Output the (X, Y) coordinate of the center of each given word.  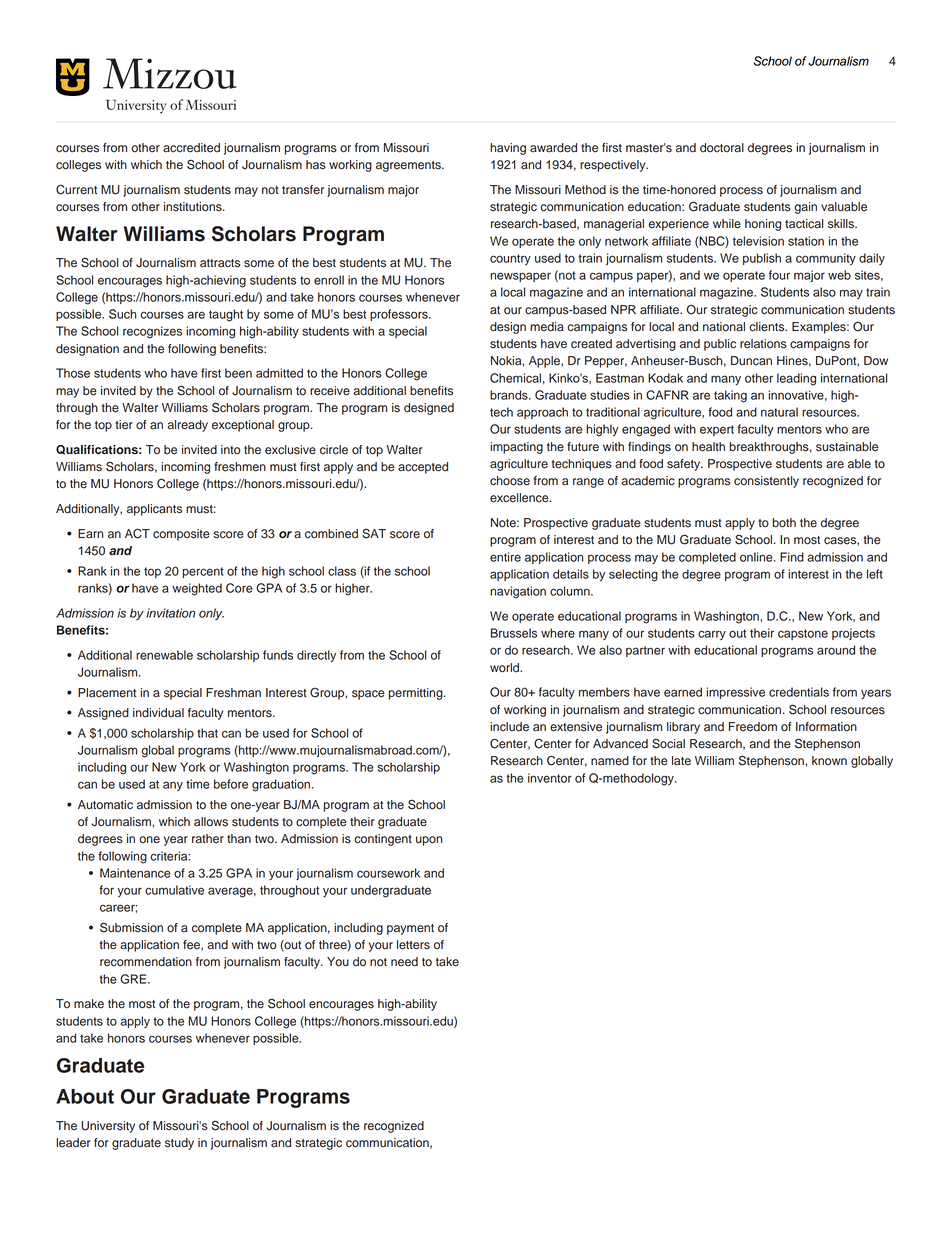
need (404, 962)
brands (510, 395)
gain (805, 208)
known (829, 761)
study (179, 1144)
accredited (191, 148)
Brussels (514, 633)
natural (779, 412)
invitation (170, 613)
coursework (388, 873)
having (508, 149)
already (187, 426)
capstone (803, 634)
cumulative (174, 890)
